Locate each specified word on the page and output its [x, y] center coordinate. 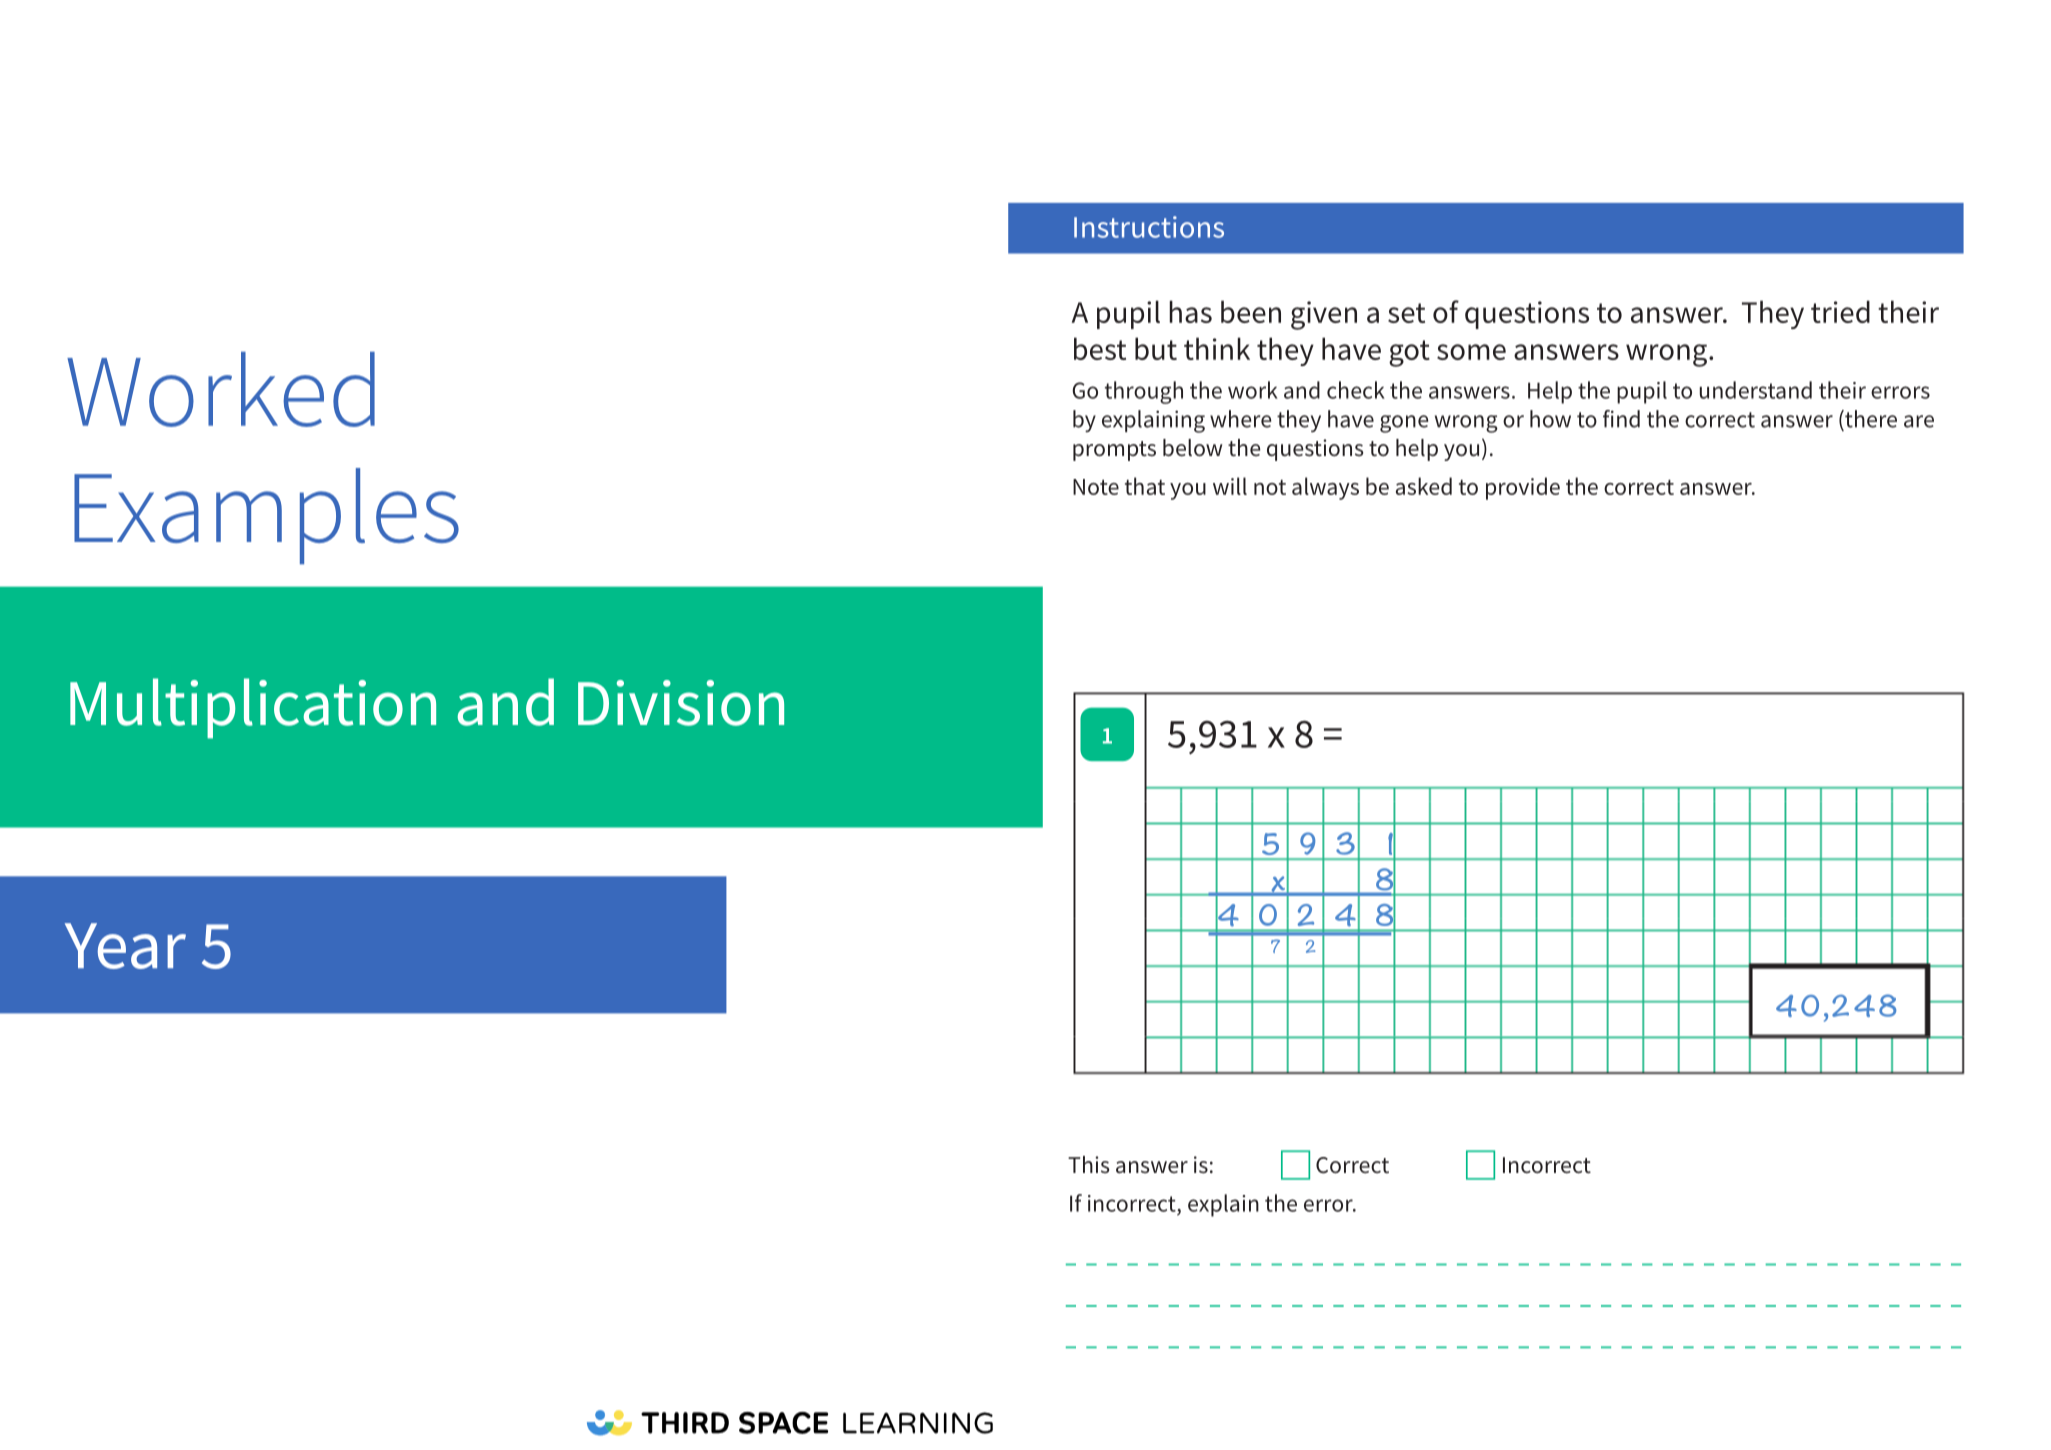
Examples [266, 516]
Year [125, 946]
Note [1096, 487]
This [1089, 1164]
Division [681, 703]
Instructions [1149, 227]
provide [1523, 488]
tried [1840, 311]
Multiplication [253, 708]
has [1191, 311]
